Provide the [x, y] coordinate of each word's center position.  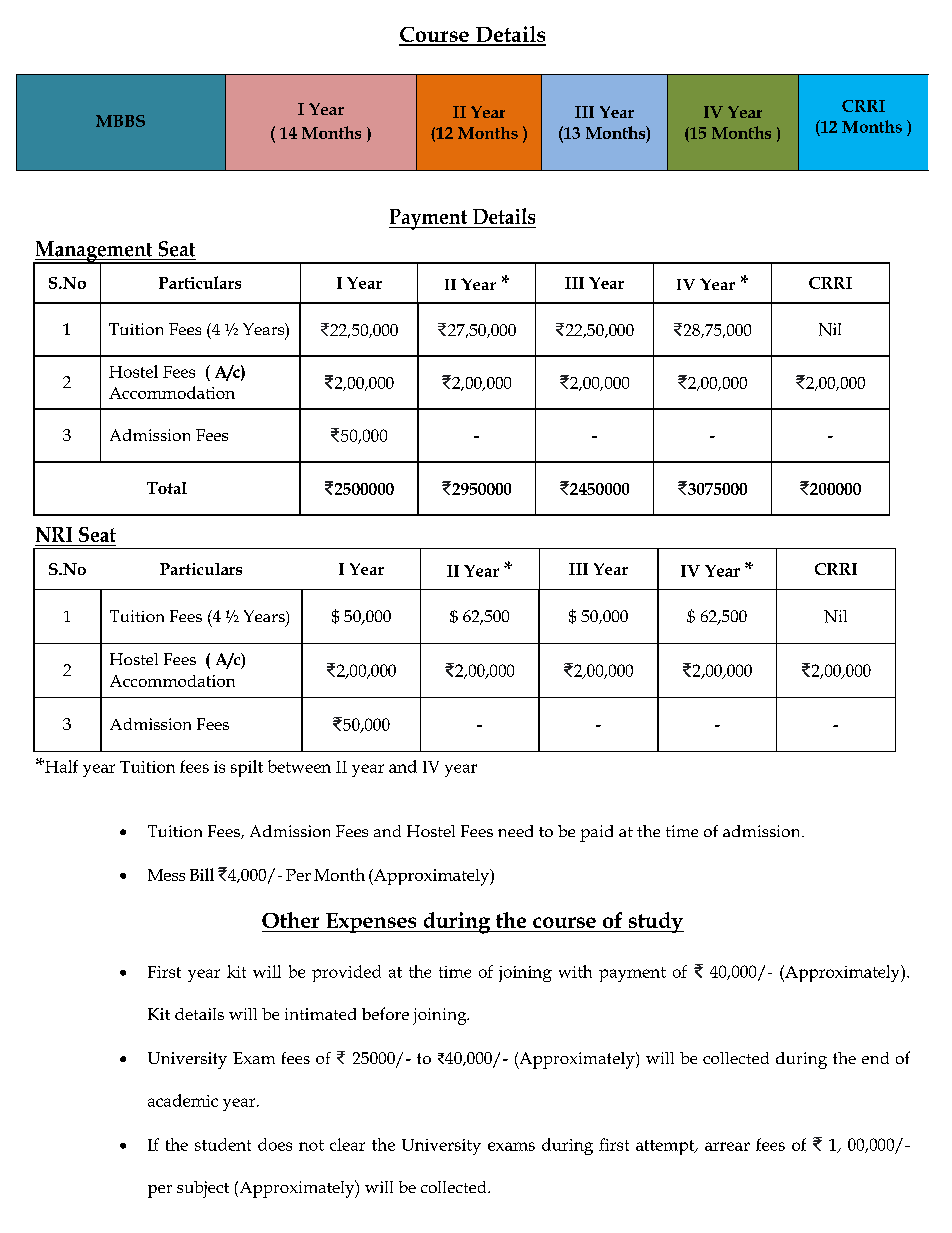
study [655, 922]
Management [94, 253]
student [223, 1144]
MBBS [120, 121]
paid [596, 833]
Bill [202, 874]
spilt [247, 768]
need [515, 831]
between [299, 766]
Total [167, 488]
